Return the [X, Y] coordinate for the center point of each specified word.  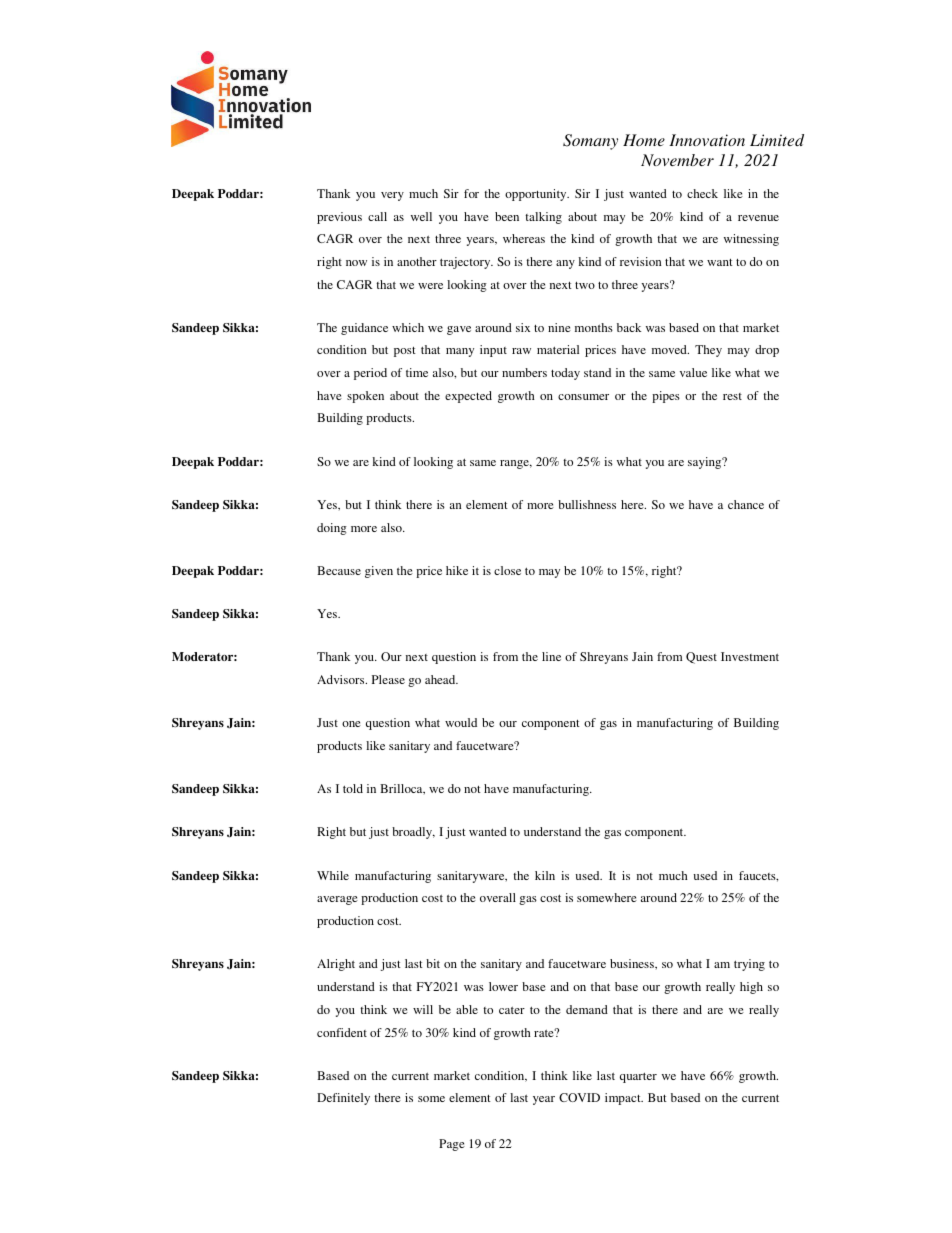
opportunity [537, 195]
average [337, 900]
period [370, 374]
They [708, 351]
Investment [750, 656]
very [392, 196]
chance [746, 504]
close [507, 570]
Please [388, 679]
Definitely [343, 1099]
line [551, 656]
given [379, 572]
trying [749, 965]
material [558, 349]
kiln [545, 875]
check [702, 193]
